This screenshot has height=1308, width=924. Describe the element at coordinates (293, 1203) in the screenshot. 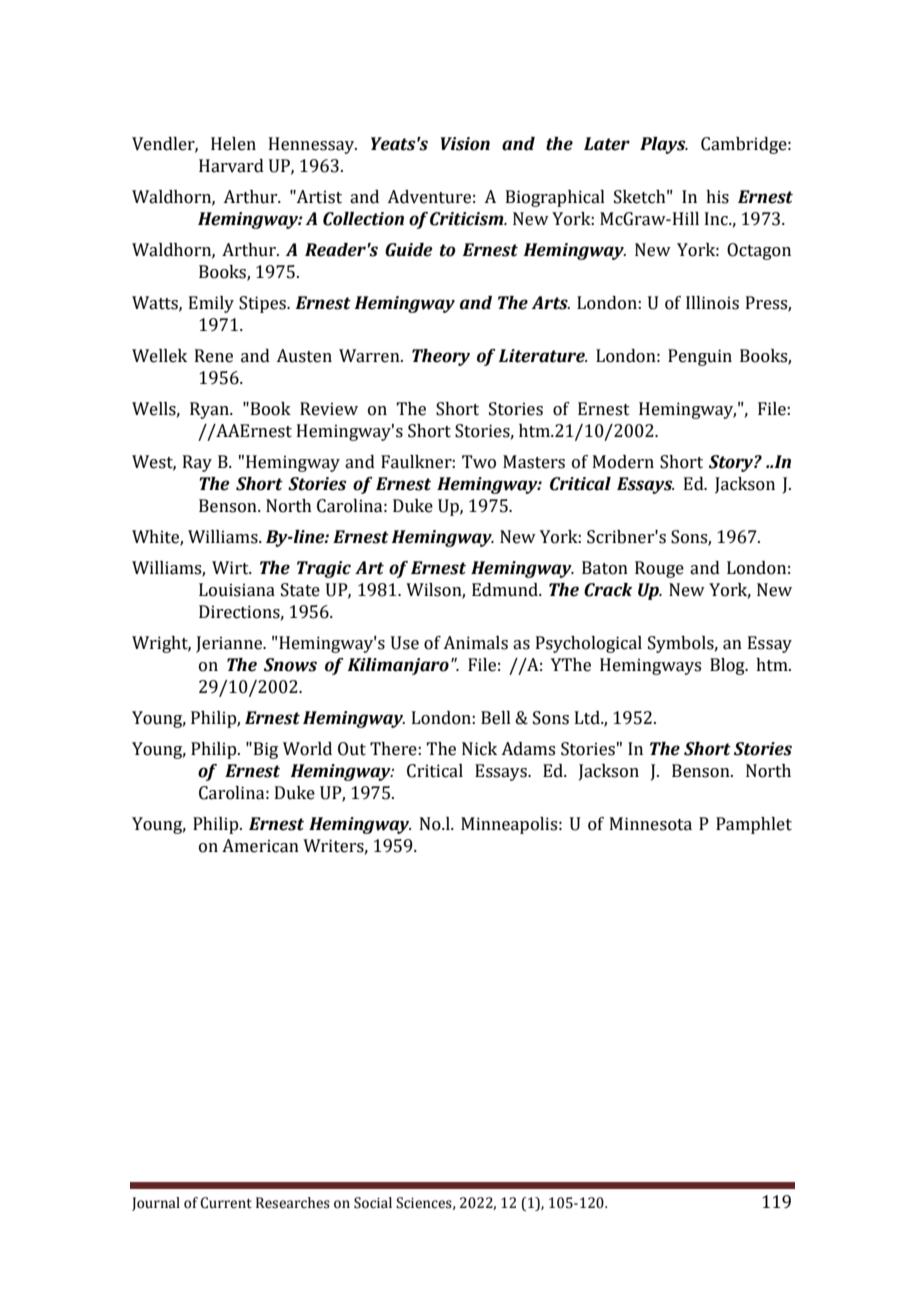

I see `Researches` at that location.
